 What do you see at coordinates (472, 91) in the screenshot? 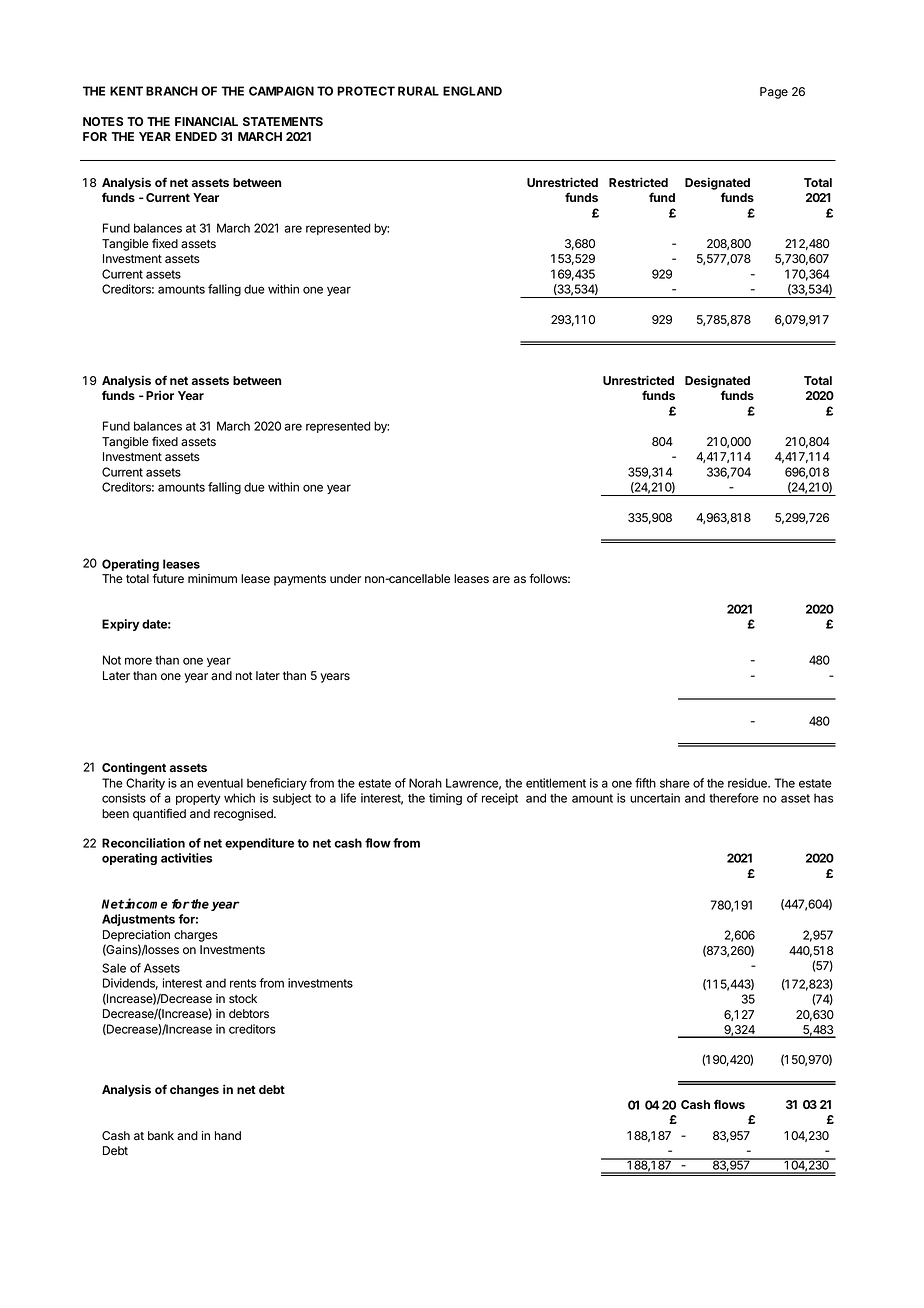
I see `ENGLAND` at bounding box center [472, 91].
